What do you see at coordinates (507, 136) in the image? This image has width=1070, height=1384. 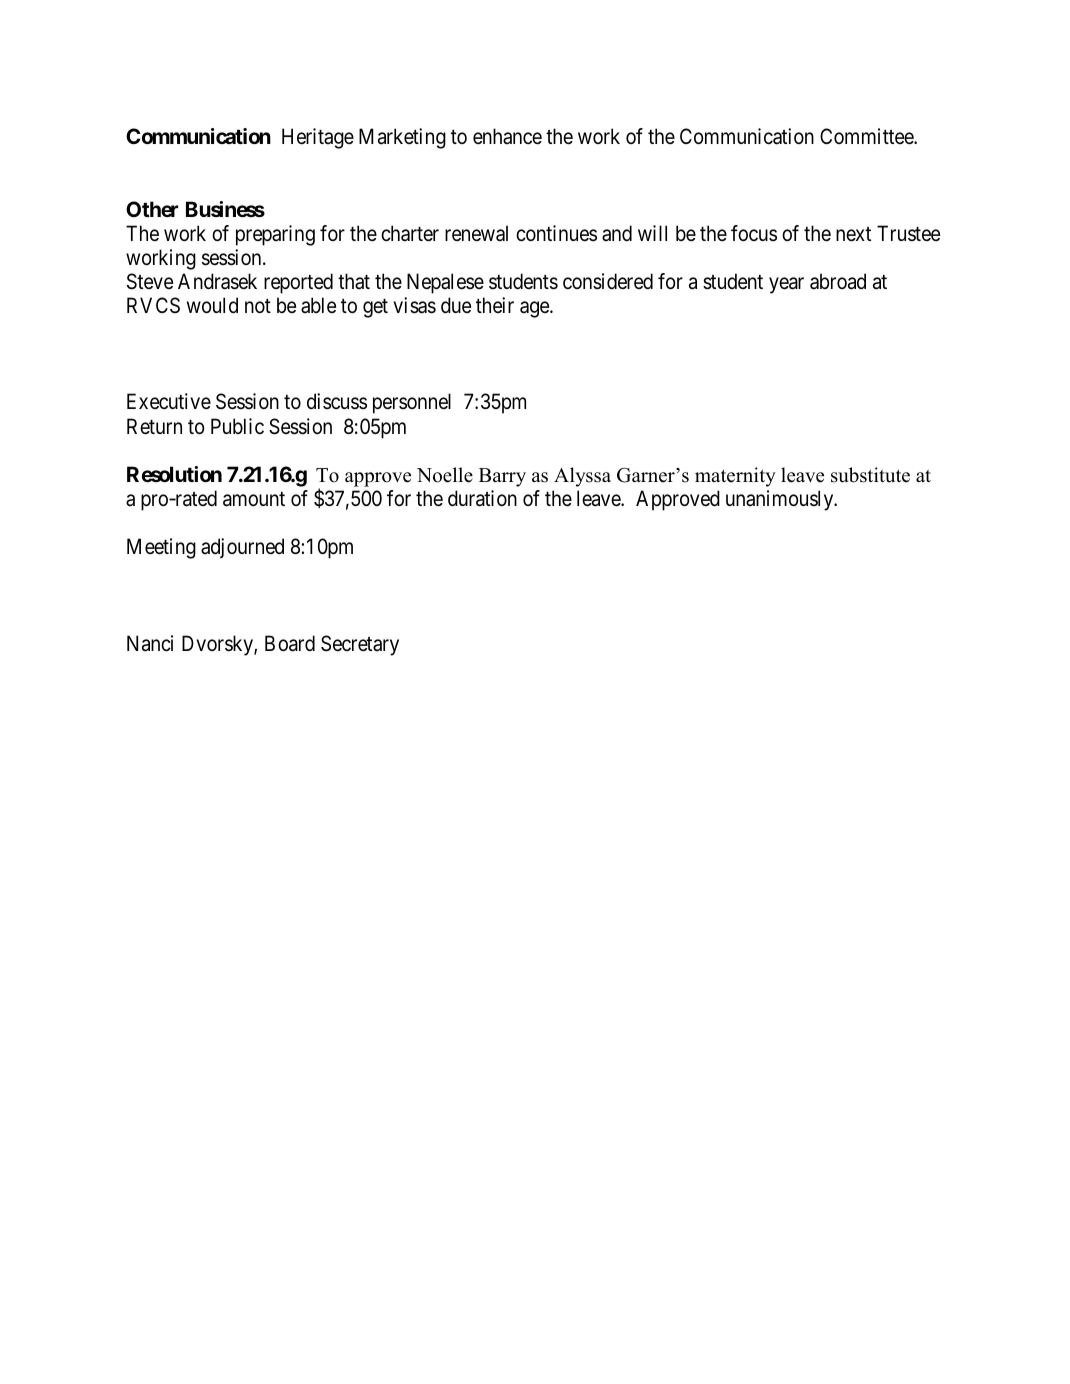 I see `enhance` at bounding box center [507, 136].
